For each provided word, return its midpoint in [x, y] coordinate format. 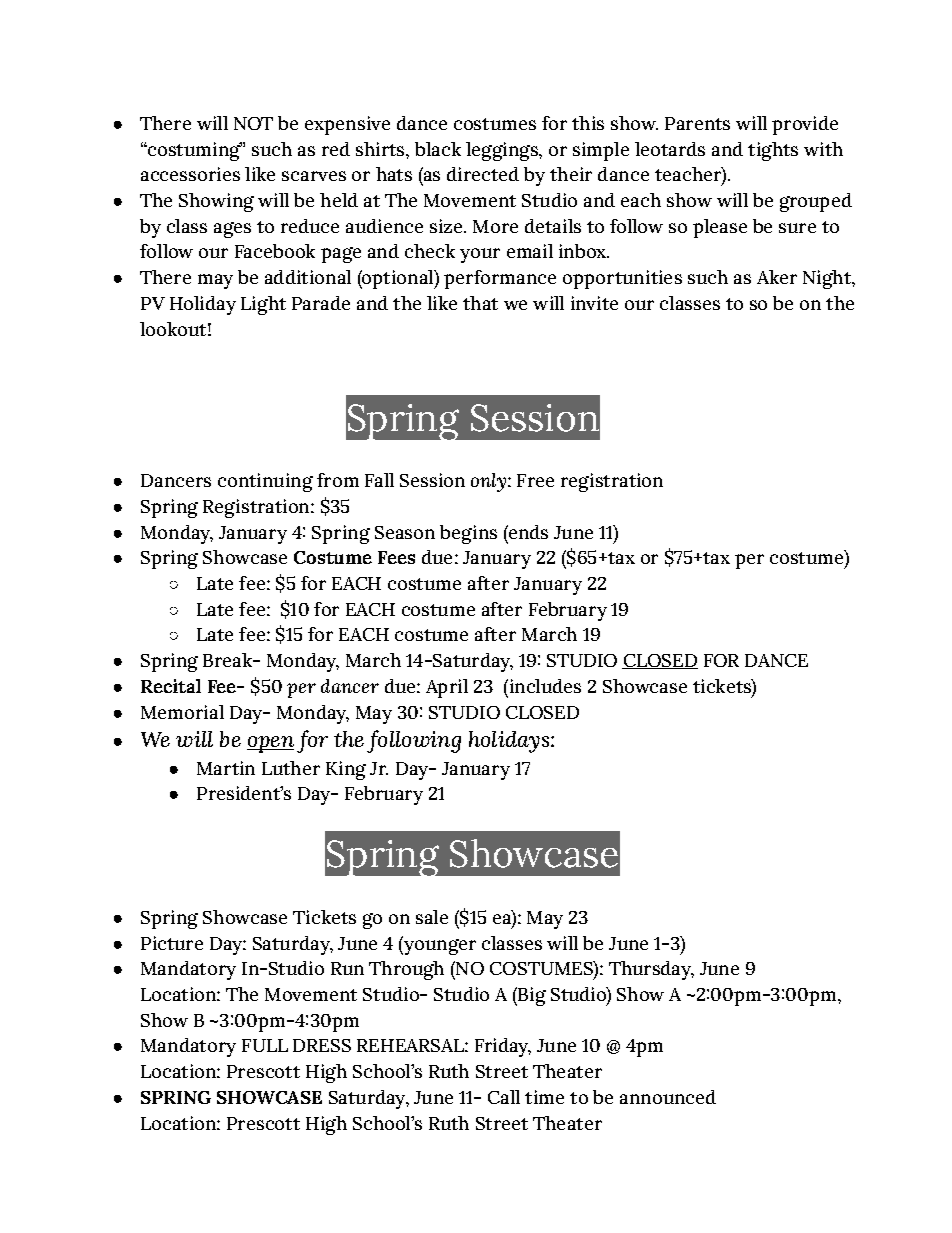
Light [263, 305]
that [480, 303]
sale [432, 917]
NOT [253, 123]
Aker [777, 277]
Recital [171, 686]
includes [544, 686]
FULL [265, 1045]
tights [773, 151]
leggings [503, 151]
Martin [226, 768]
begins [468, 534]
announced [668, 1097]
